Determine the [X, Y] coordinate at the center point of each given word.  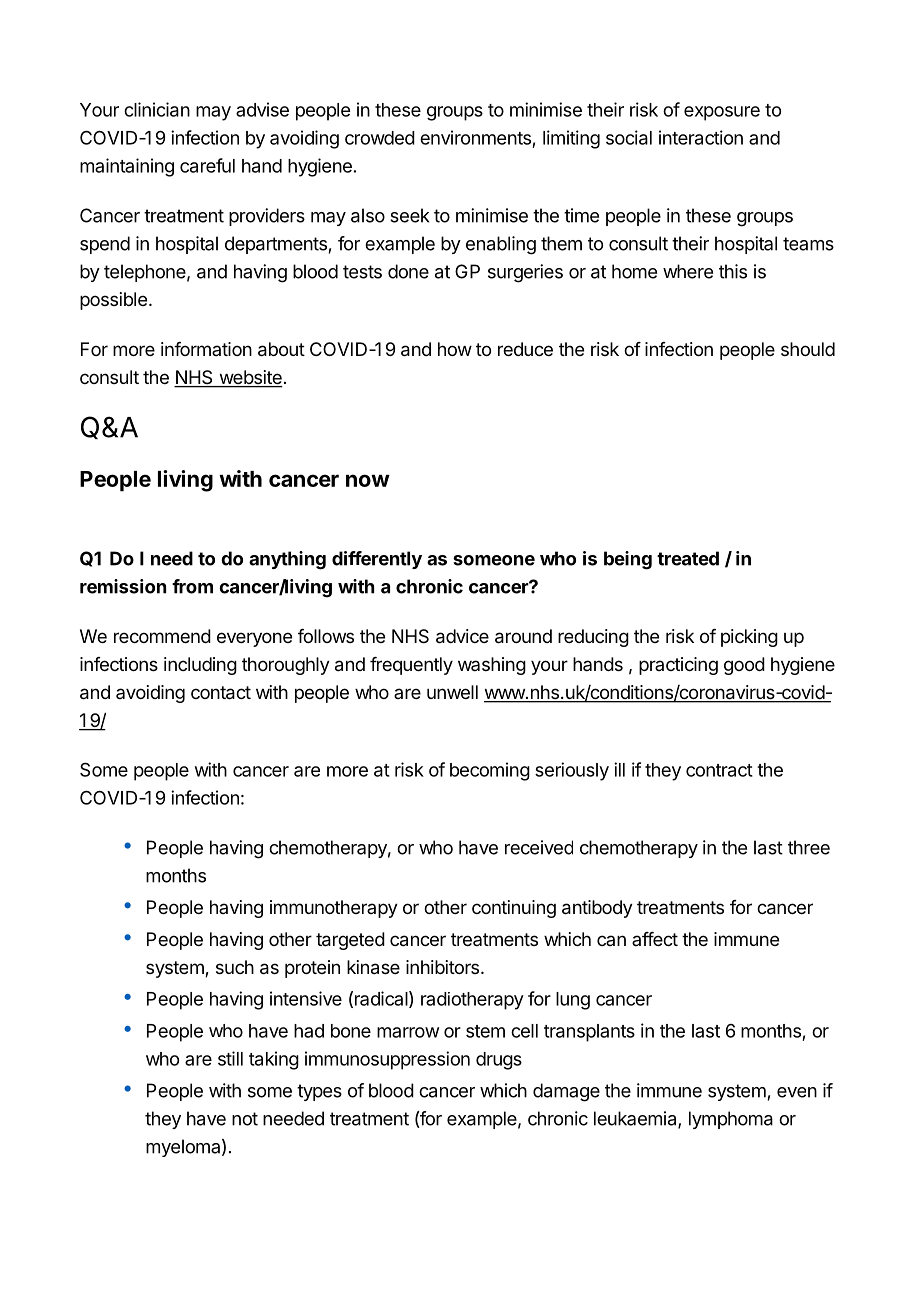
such [235, 967]
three [809, 847]
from [192, 586]
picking [749, 638]
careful [207, 165]
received [539, 847]
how [455, 349]
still [230, 1058]
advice [462, 636]
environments [475, 137]
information [206, 349]
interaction [701, 137]
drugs [499, 1061]
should [808, 349]
